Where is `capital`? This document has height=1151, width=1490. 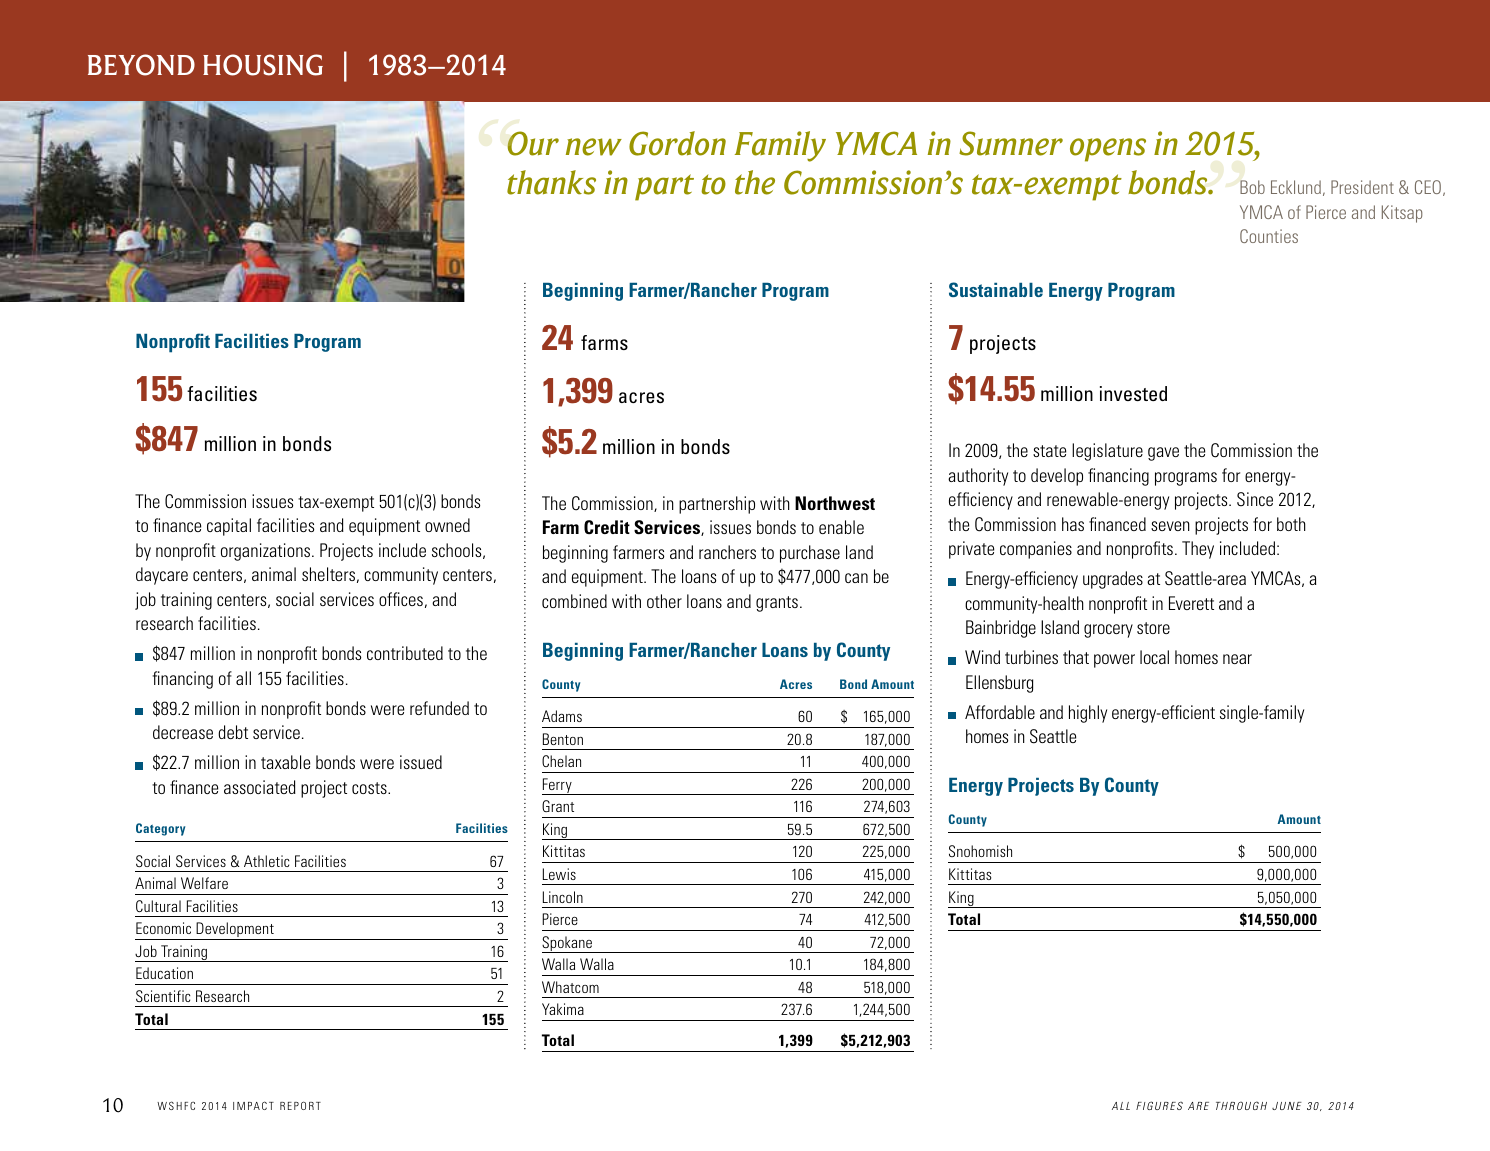
capital is located at coordinates (229, 527).
